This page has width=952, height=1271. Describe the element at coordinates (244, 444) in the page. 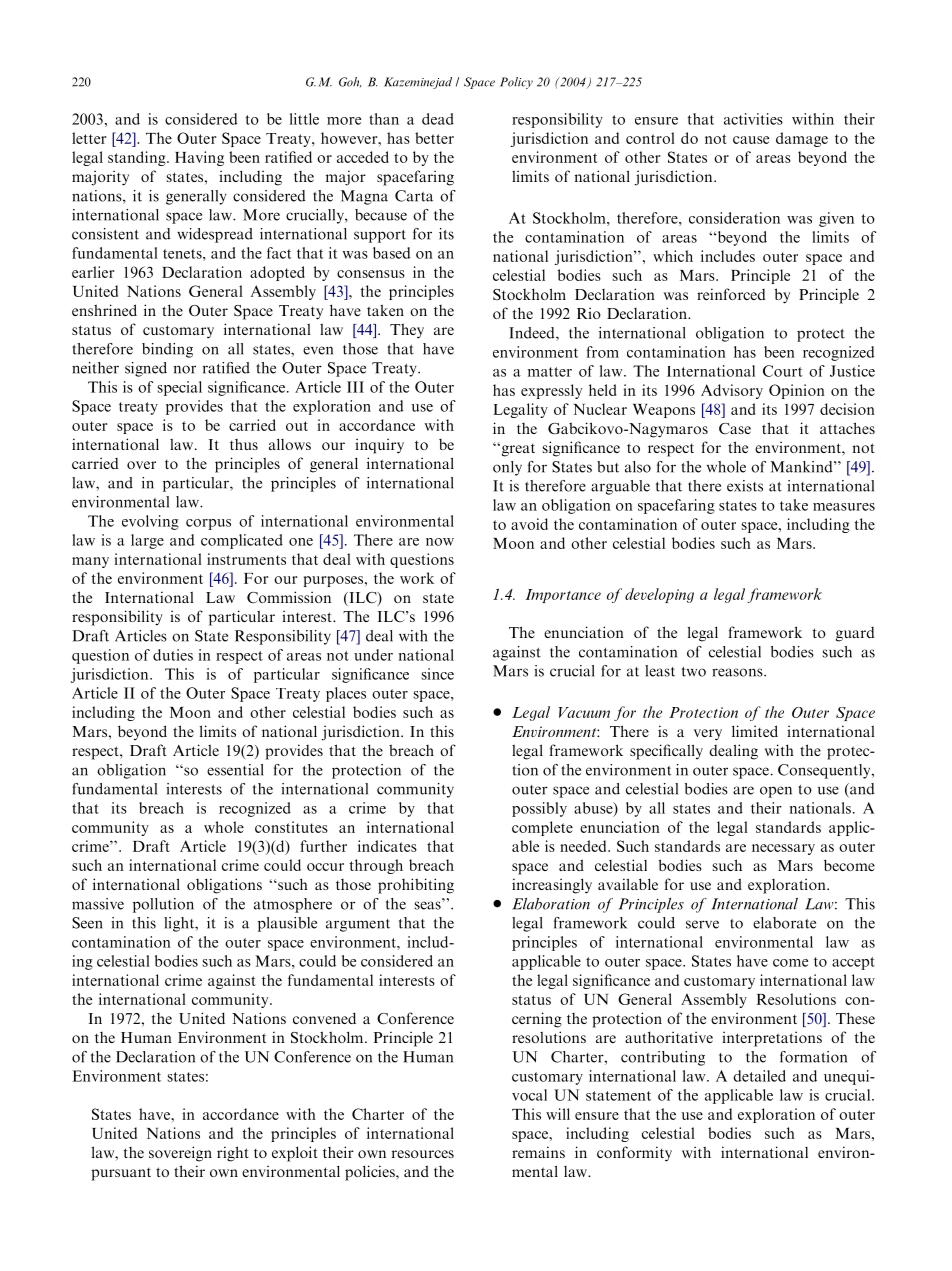

I see `thus` at that location.
